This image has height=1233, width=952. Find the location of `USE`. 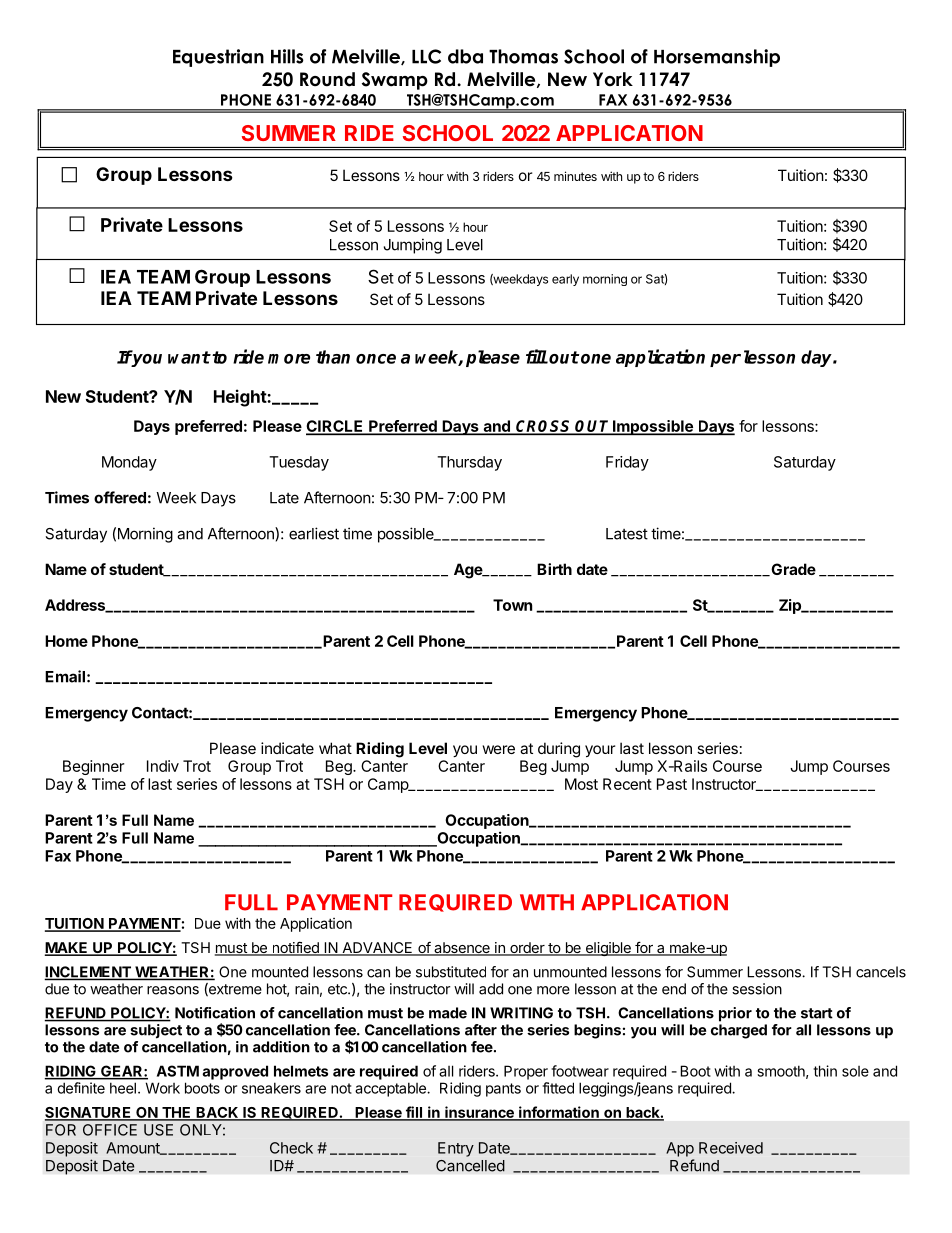

USE is located at coordinates (158, 1130).
